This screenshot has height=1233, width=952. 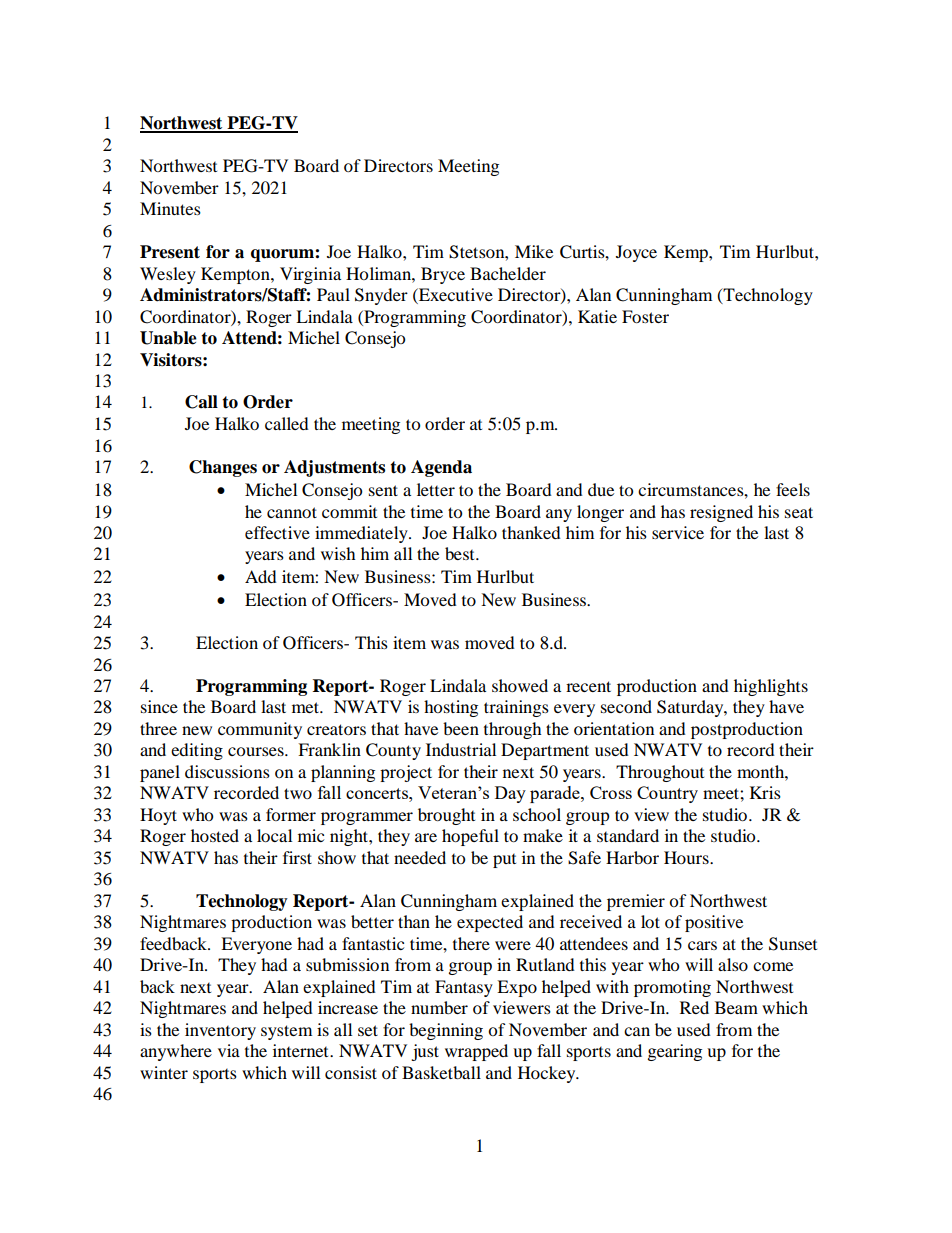 What do you see at coordinates (170, 208) in the screenshot?
I see `Minutes` at bounding box center [170, 208].
